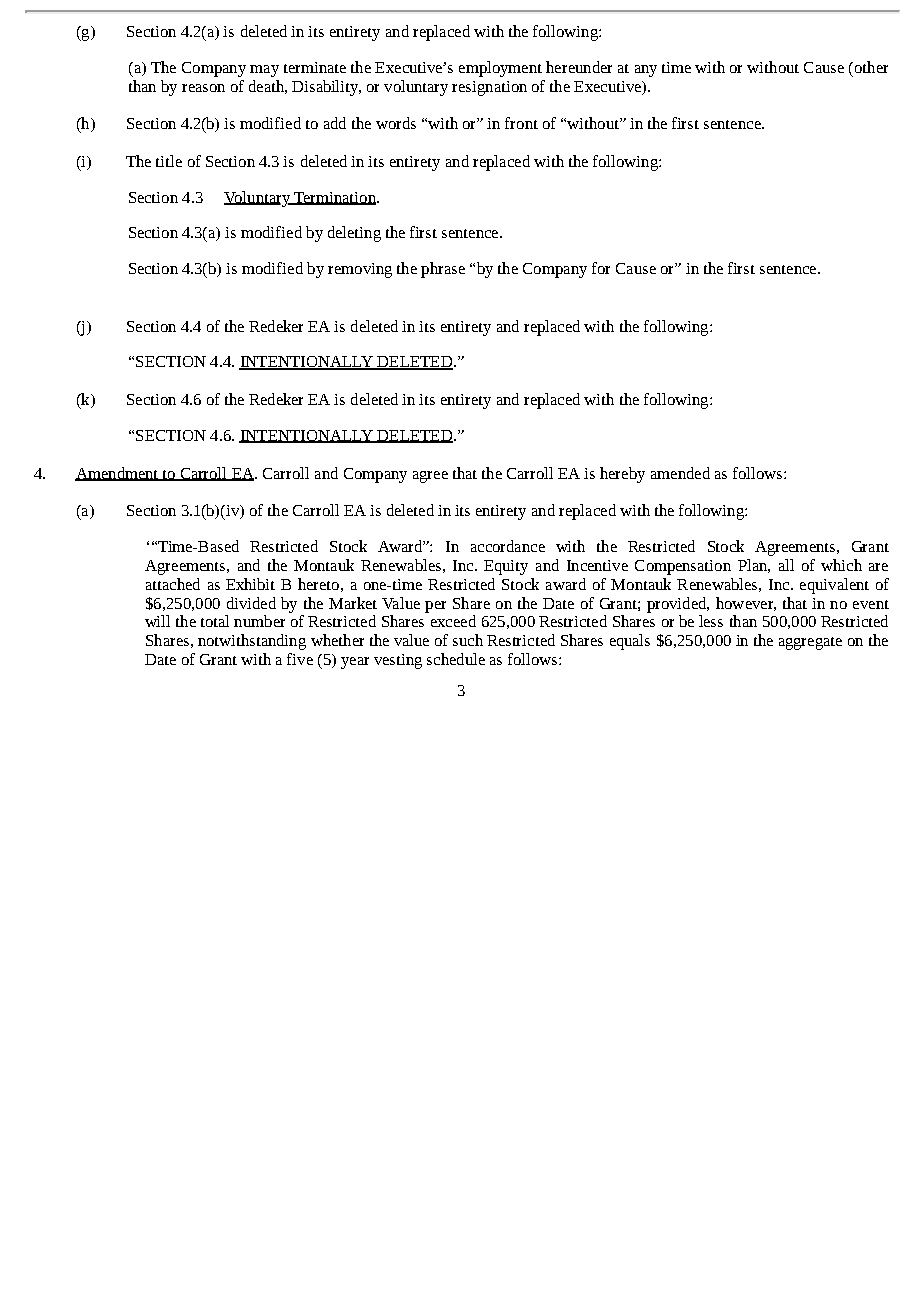  Describe the element at coordinates (870, 67) in the screenshot. I see `other` at that location.
